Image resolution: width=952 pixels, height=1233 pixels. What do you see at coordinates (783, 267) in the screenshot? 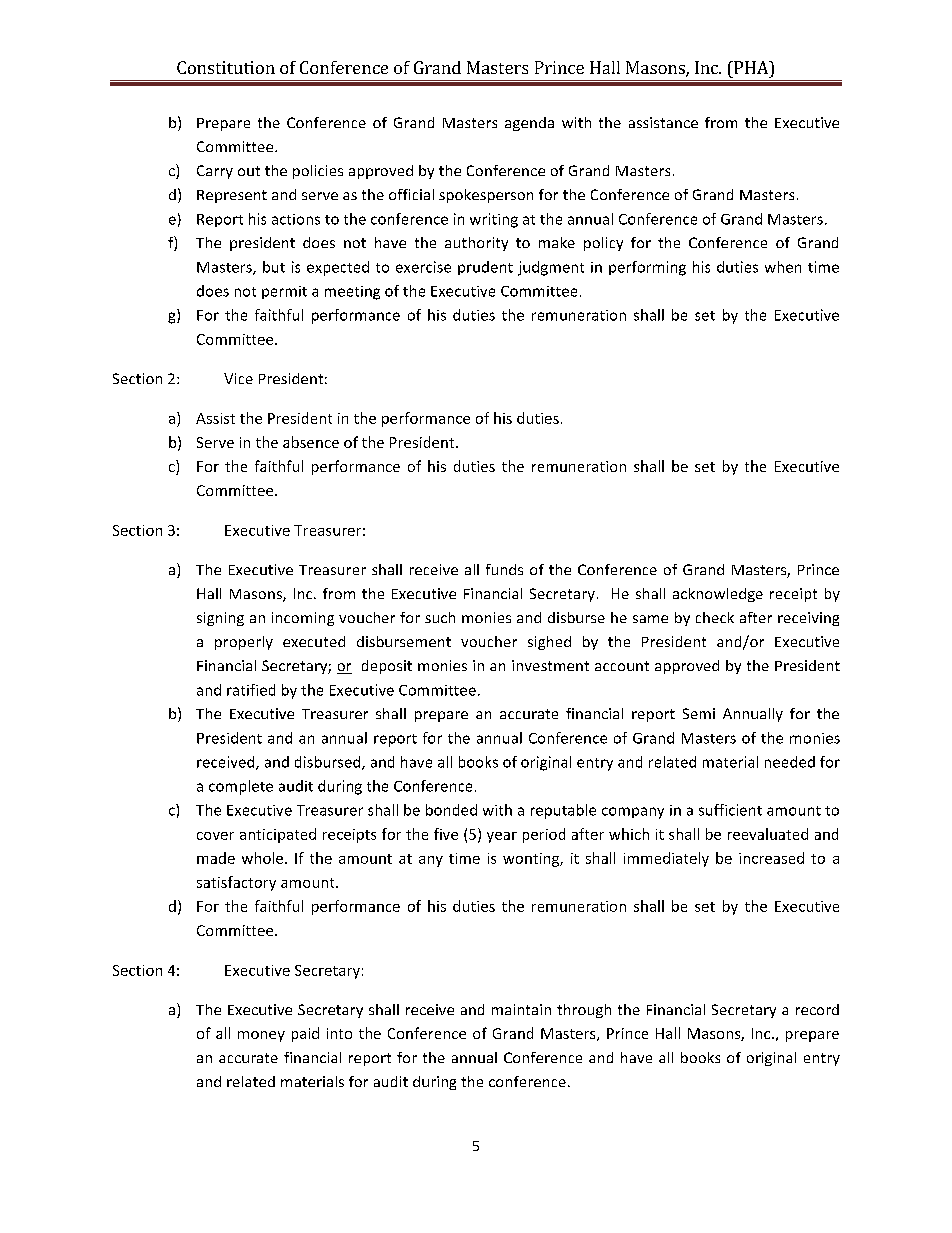
I see `when` at bounding box center [783, 267].
